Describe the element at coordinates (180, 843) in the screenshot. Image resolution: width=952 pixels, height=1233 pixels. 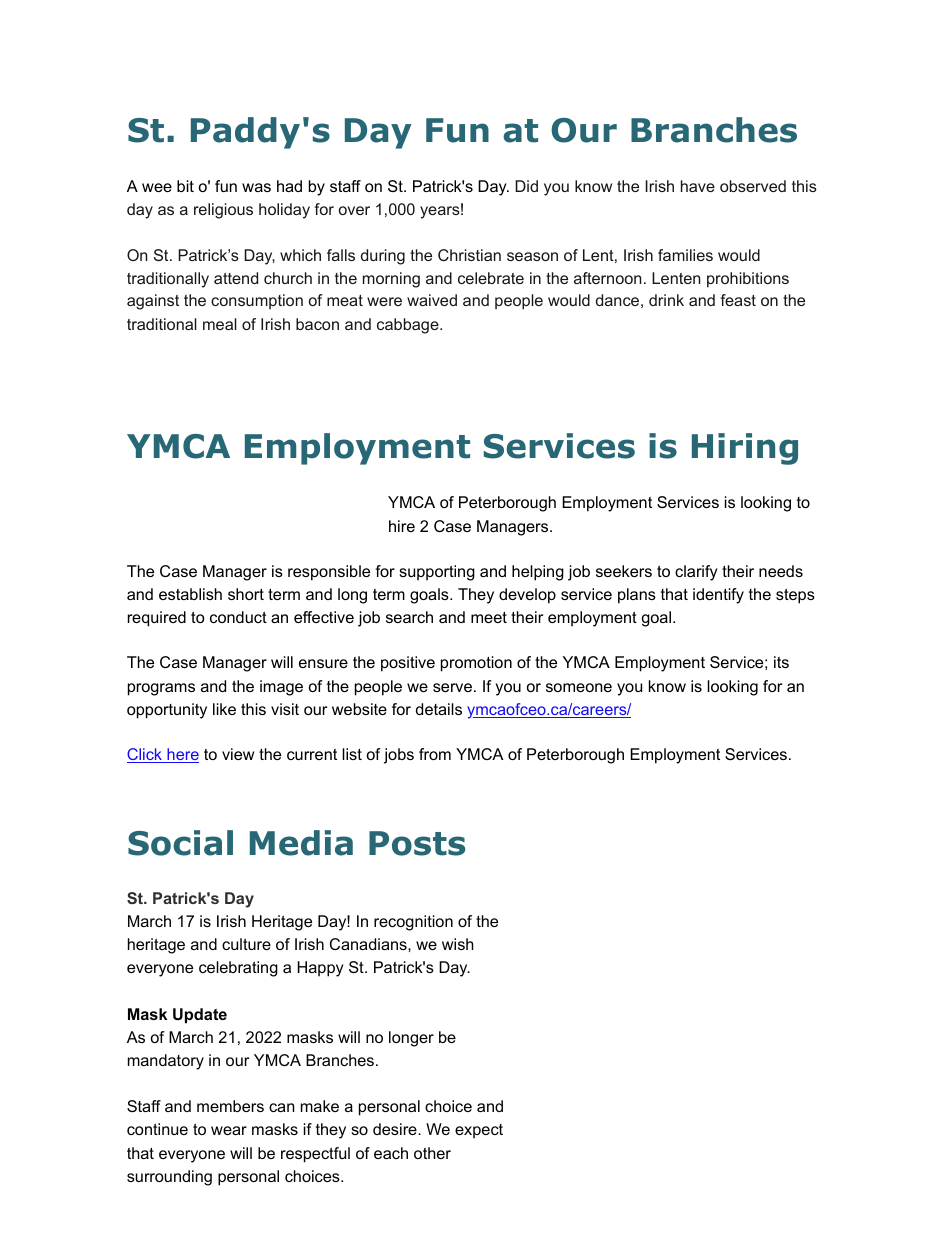
I see `Social` at that location.
